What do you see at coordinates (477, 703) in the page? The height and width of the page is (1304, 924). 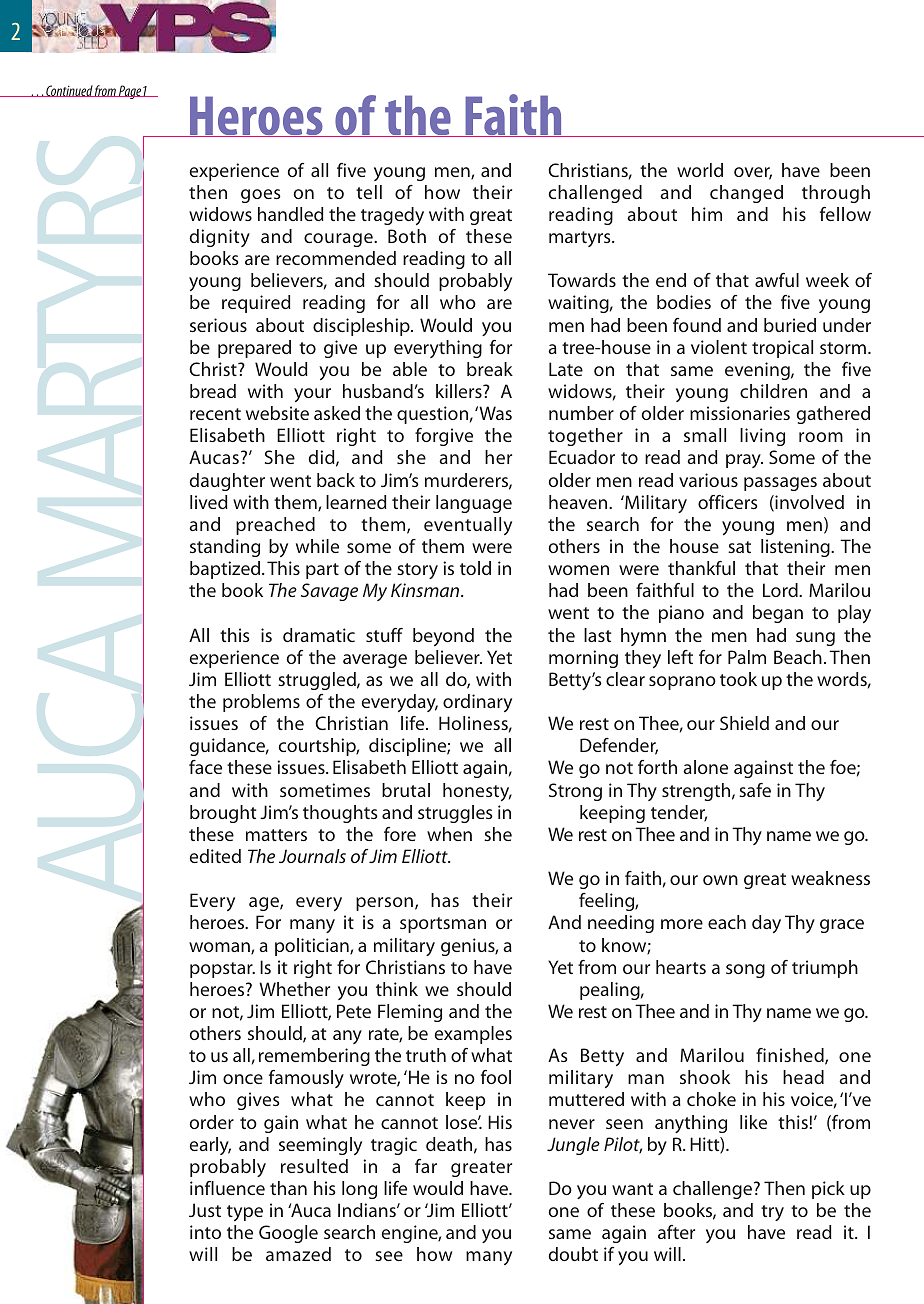 I see `ordinary` at bounding box center [477, 703].
